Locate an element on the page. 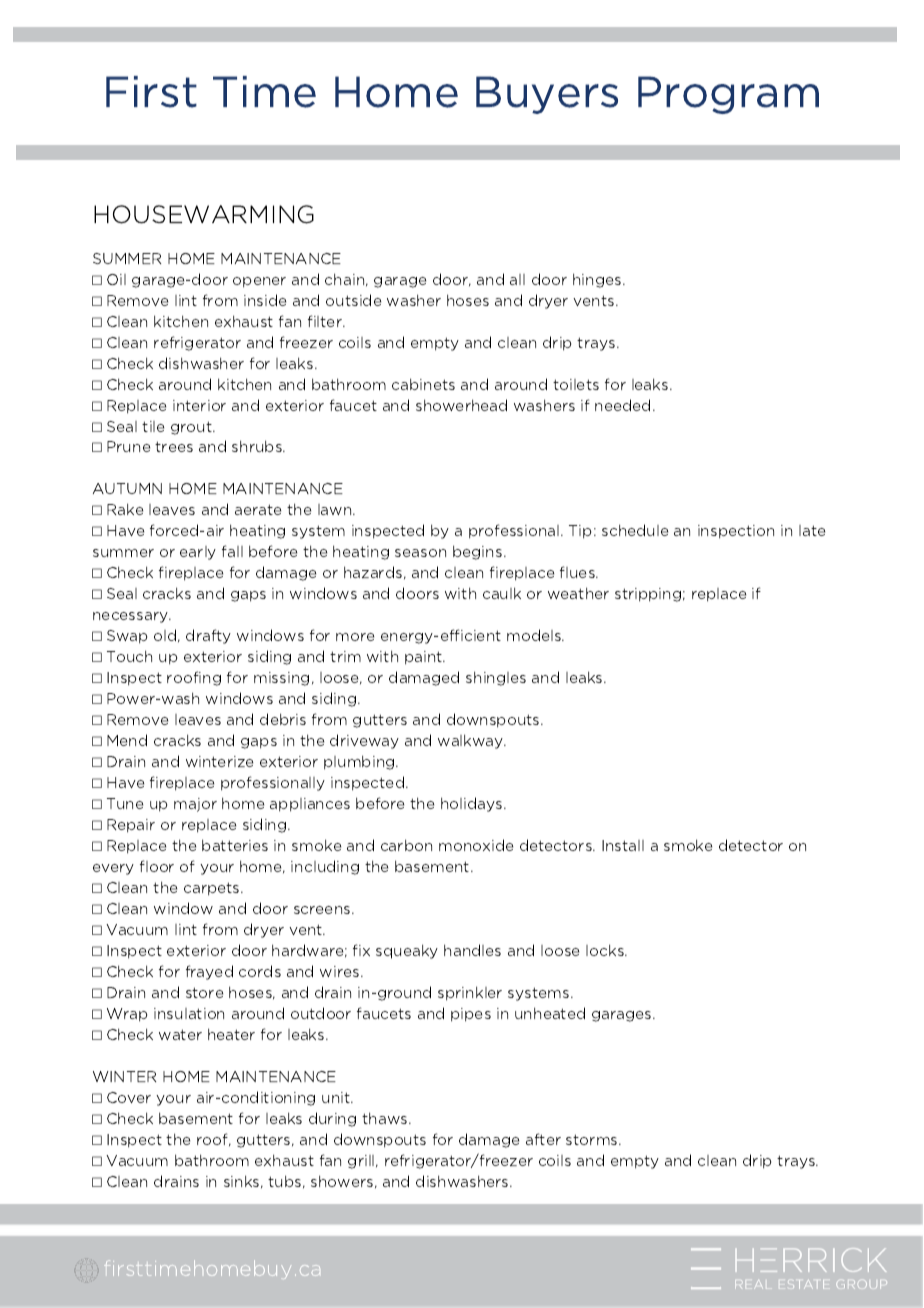 The image size is (924, 1308). storms is located at coordinates (593, 1139).
